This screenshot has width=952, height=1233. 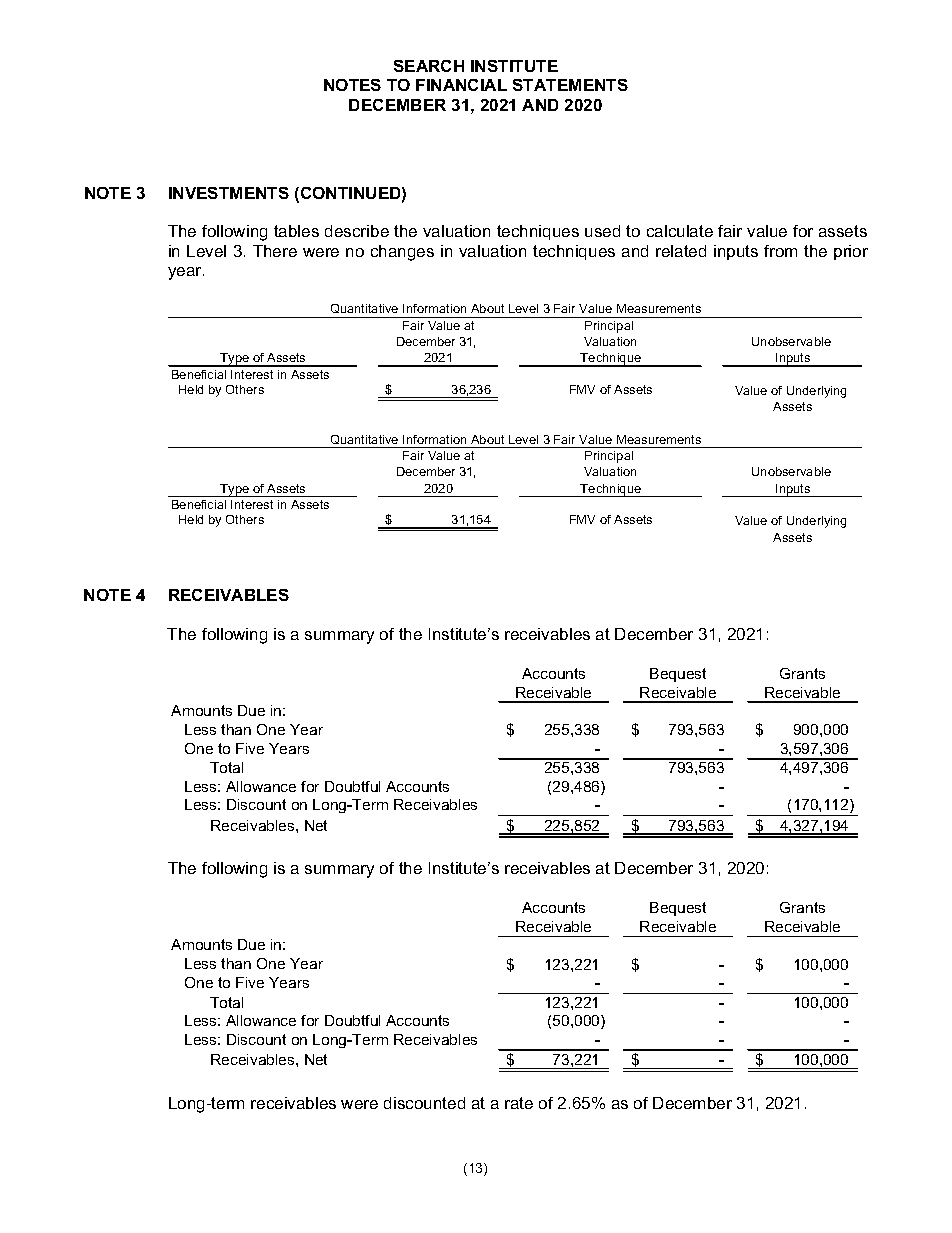 I want to click on changes, so click(x=402, y=253).
